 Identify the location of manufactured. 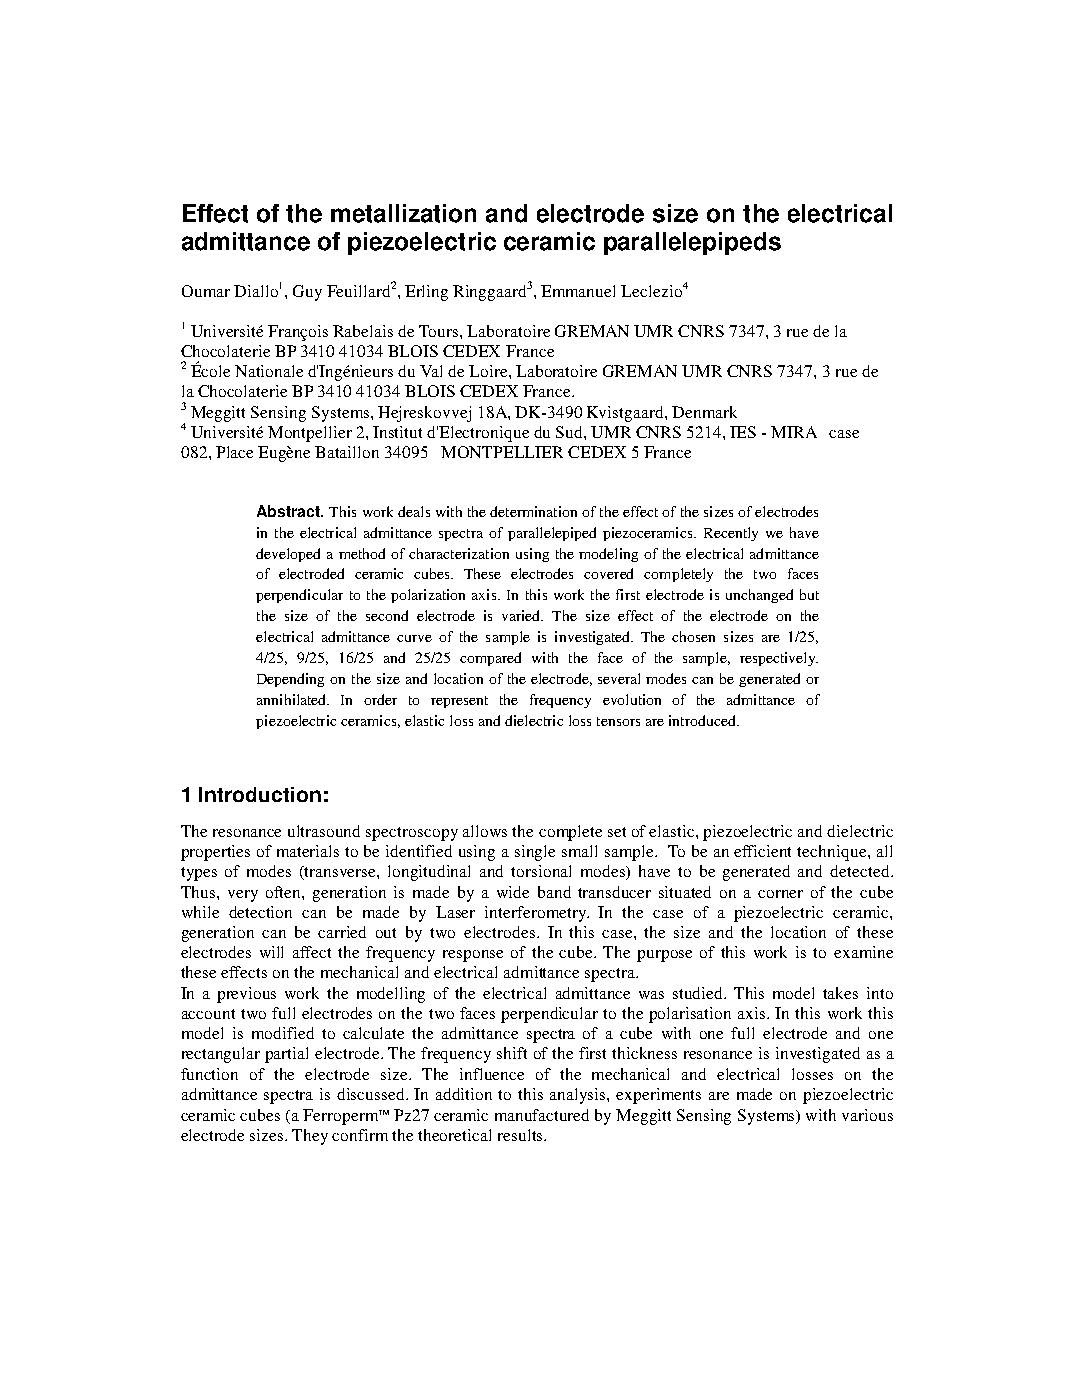
(542, 1115).
